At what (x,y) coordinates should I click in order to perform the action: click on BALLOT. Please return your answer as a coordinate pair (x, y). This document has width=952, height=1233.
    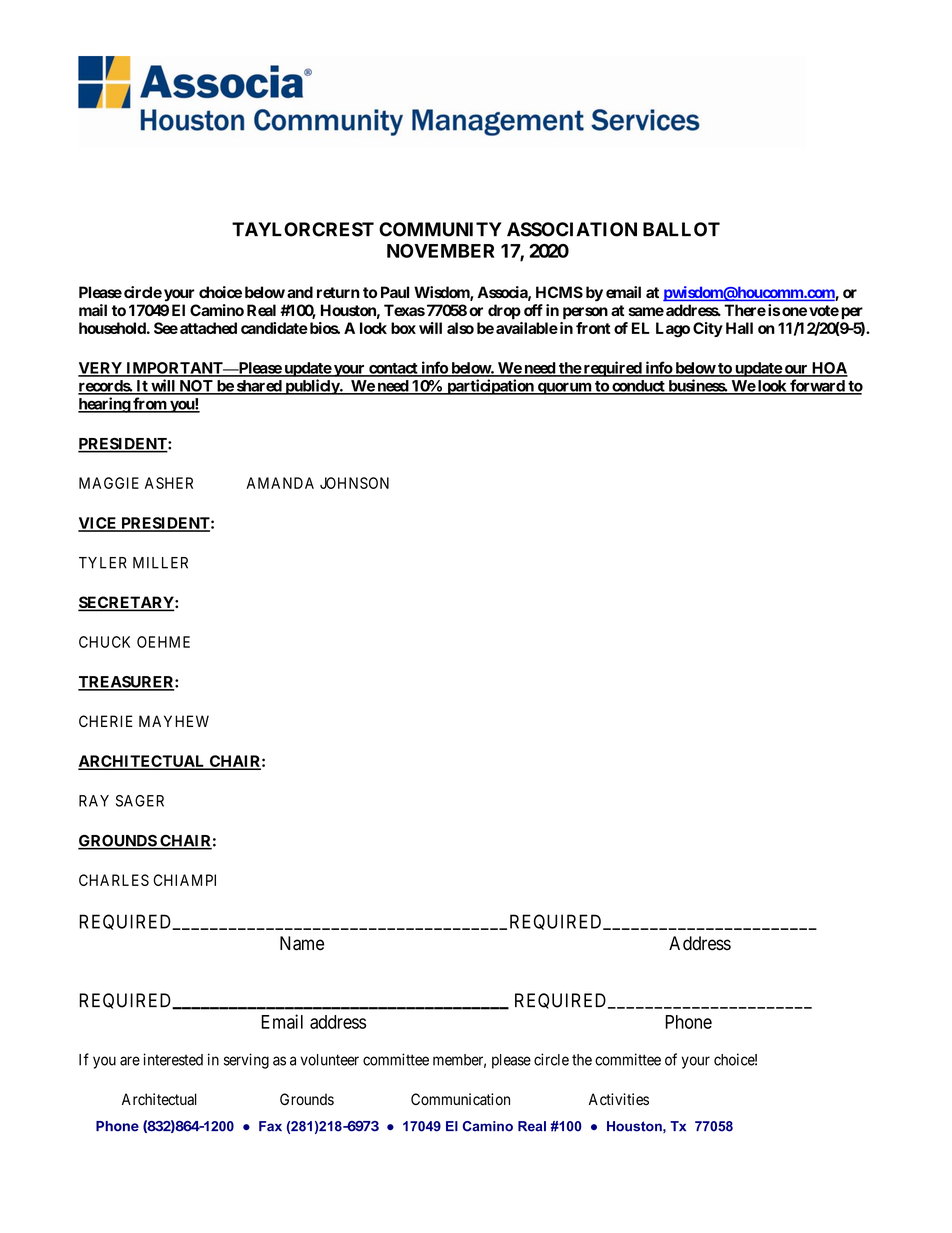
    Looking at the image, I should click on (681, 229).
